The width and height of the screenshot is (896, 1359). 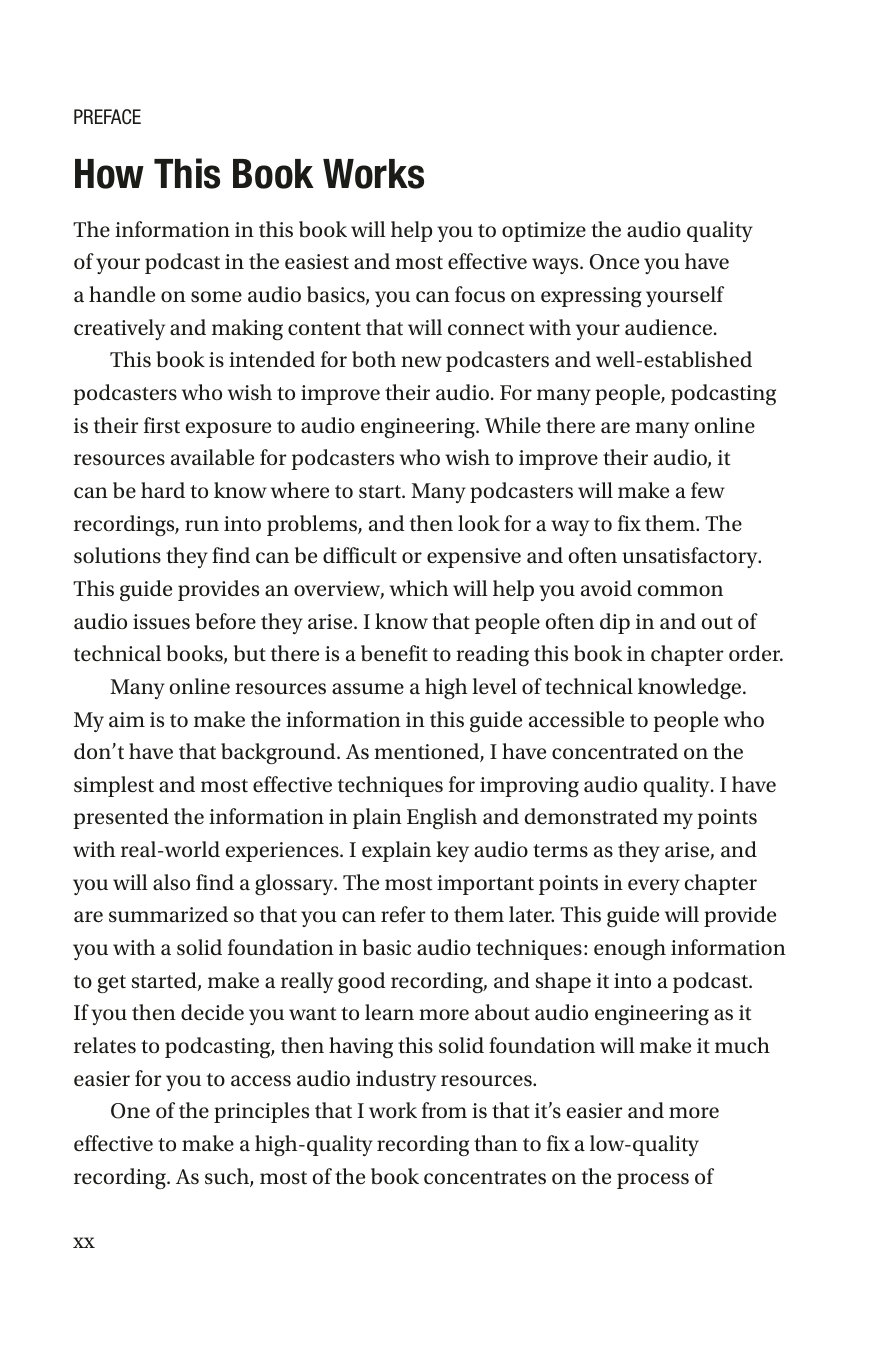 I want to click on English, so click(x=442, y=818).
